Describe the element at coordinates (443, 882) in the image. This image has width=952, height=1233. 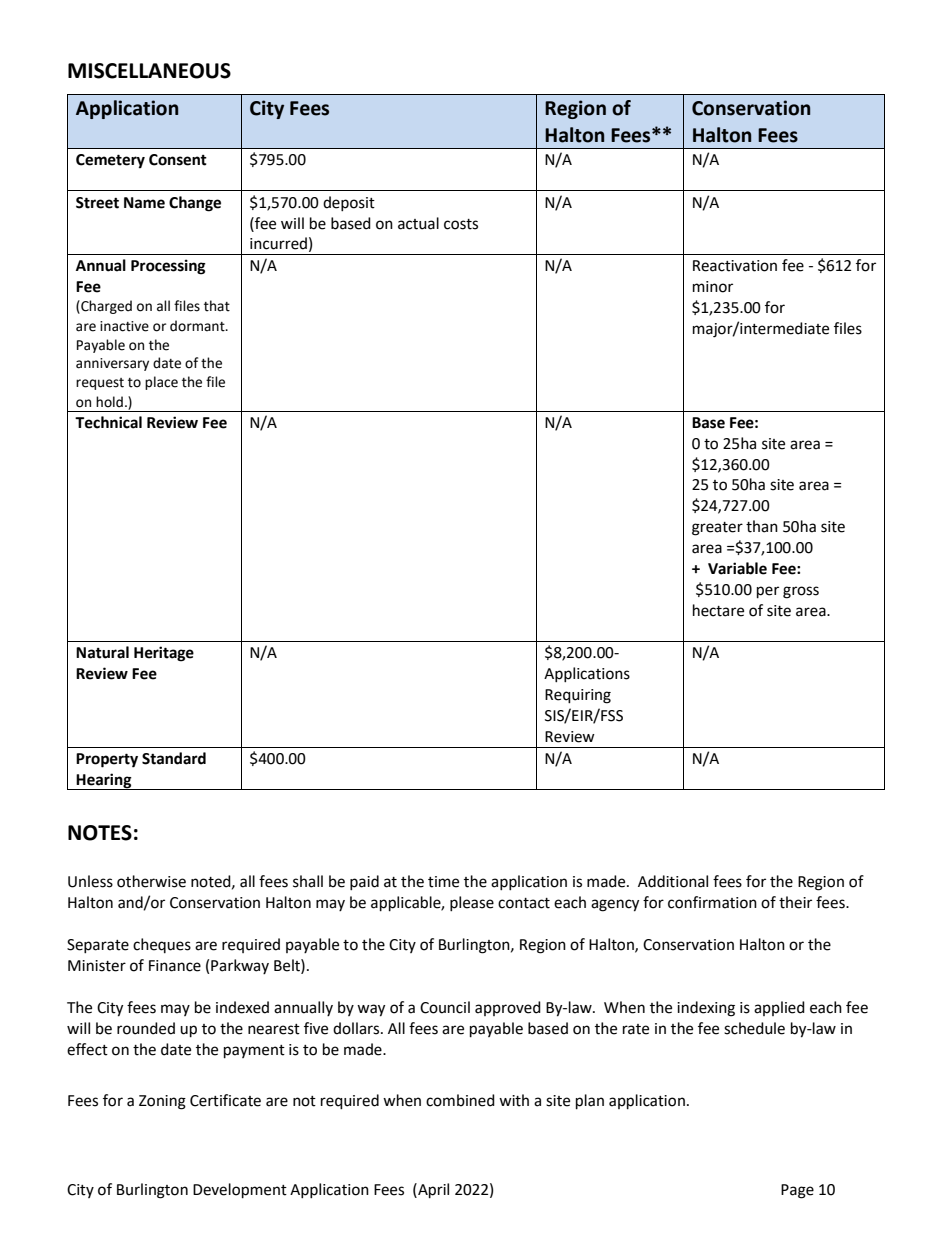
I see `time` at that location.
